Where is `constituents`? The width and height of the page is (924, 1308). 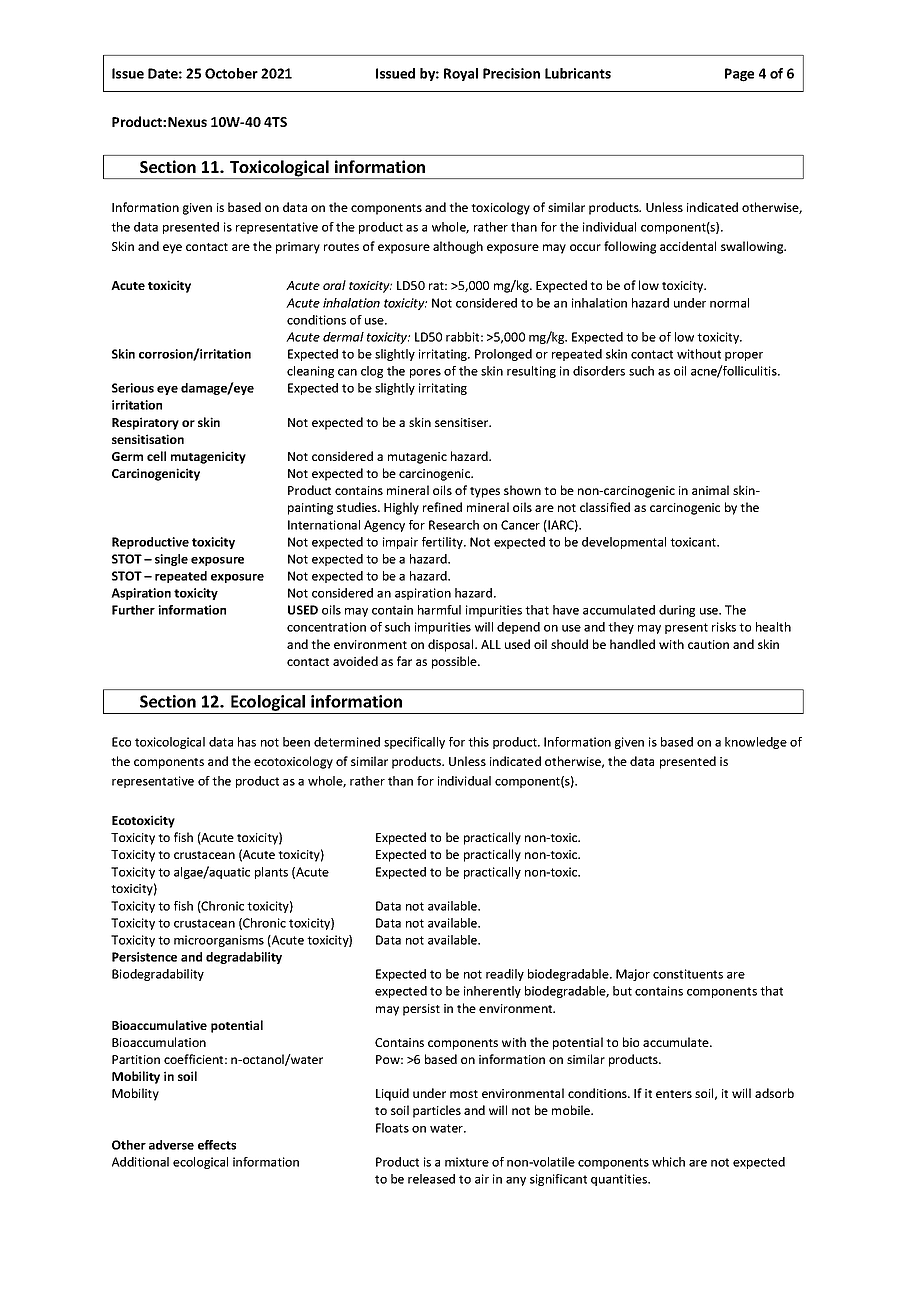
constituents is located at coordinates (688, 974).
